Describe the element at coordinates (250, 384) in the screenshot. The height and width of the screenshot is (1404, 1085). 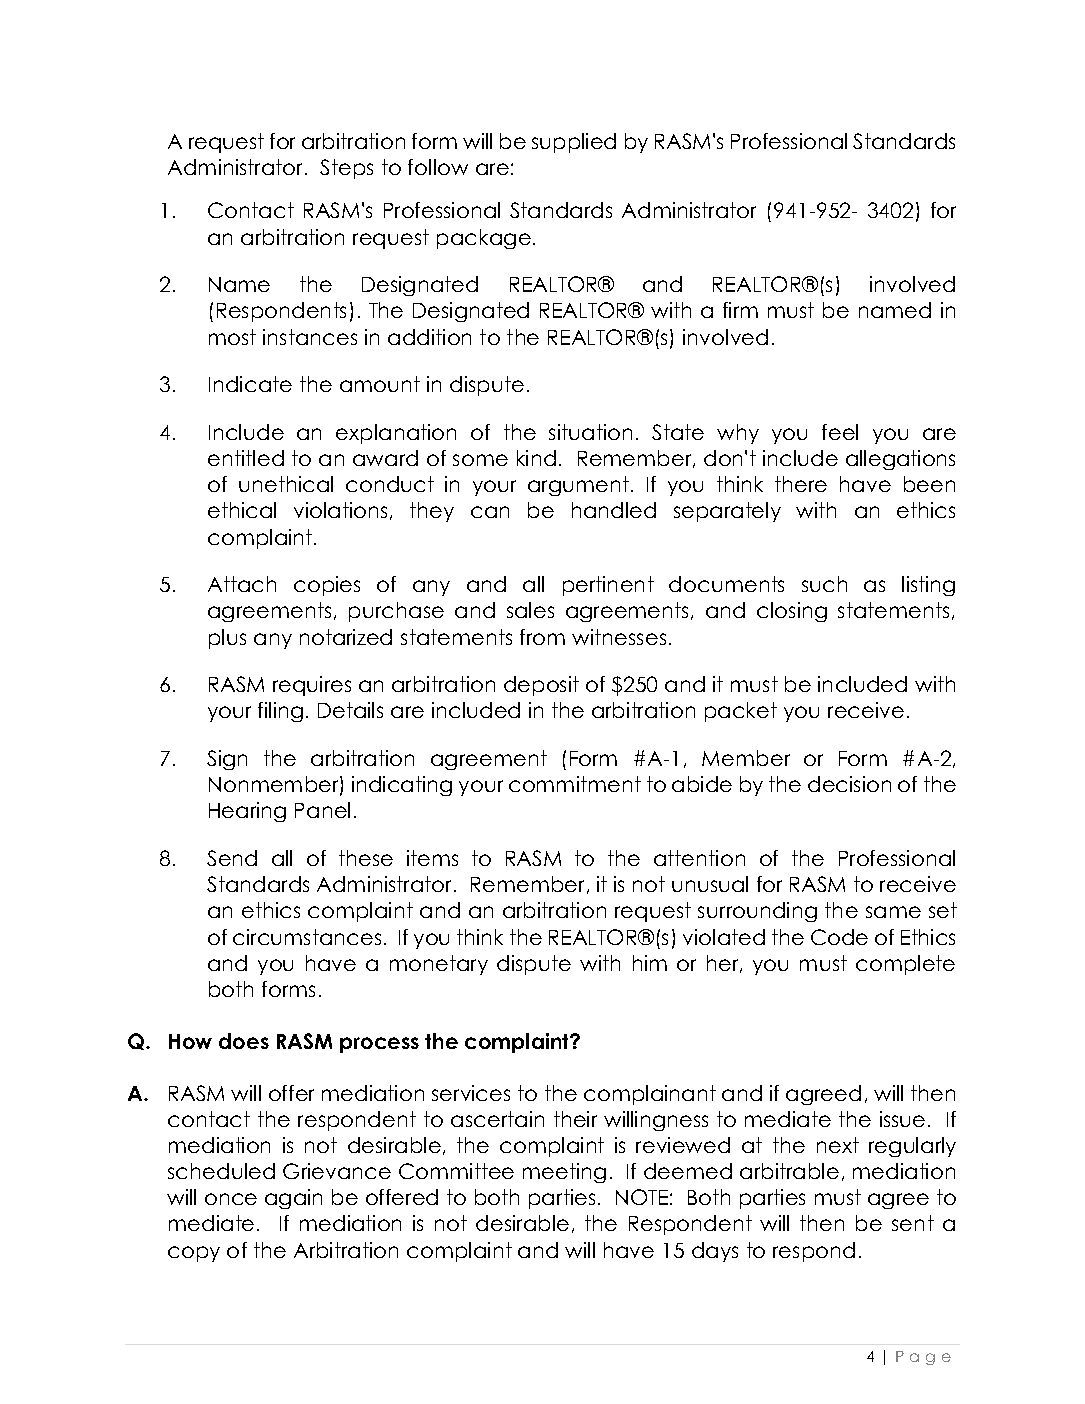
I see `Indicate` at that location.
